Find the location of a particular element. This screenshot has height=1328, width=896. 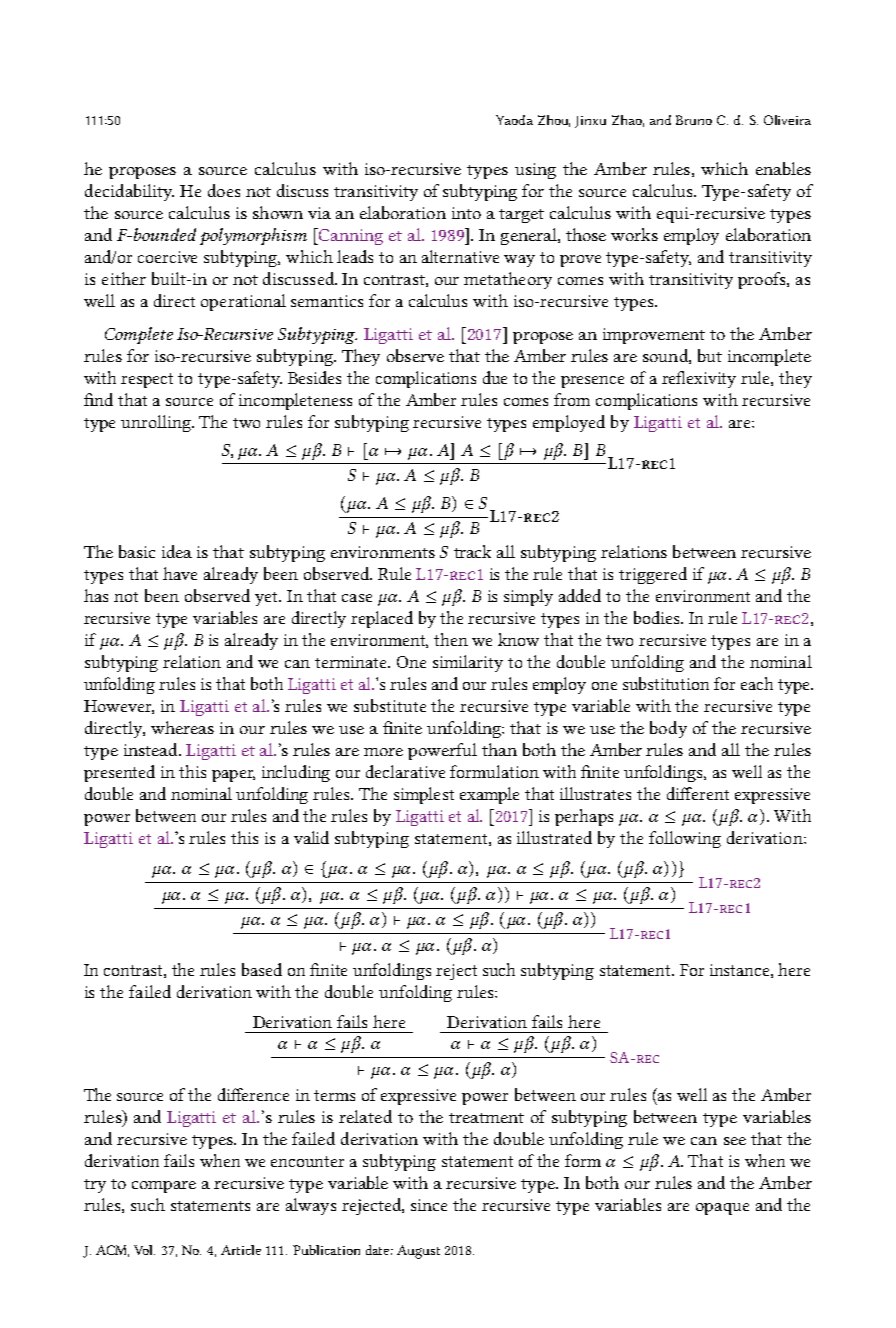

idea is located at coordinates (177, 551).
